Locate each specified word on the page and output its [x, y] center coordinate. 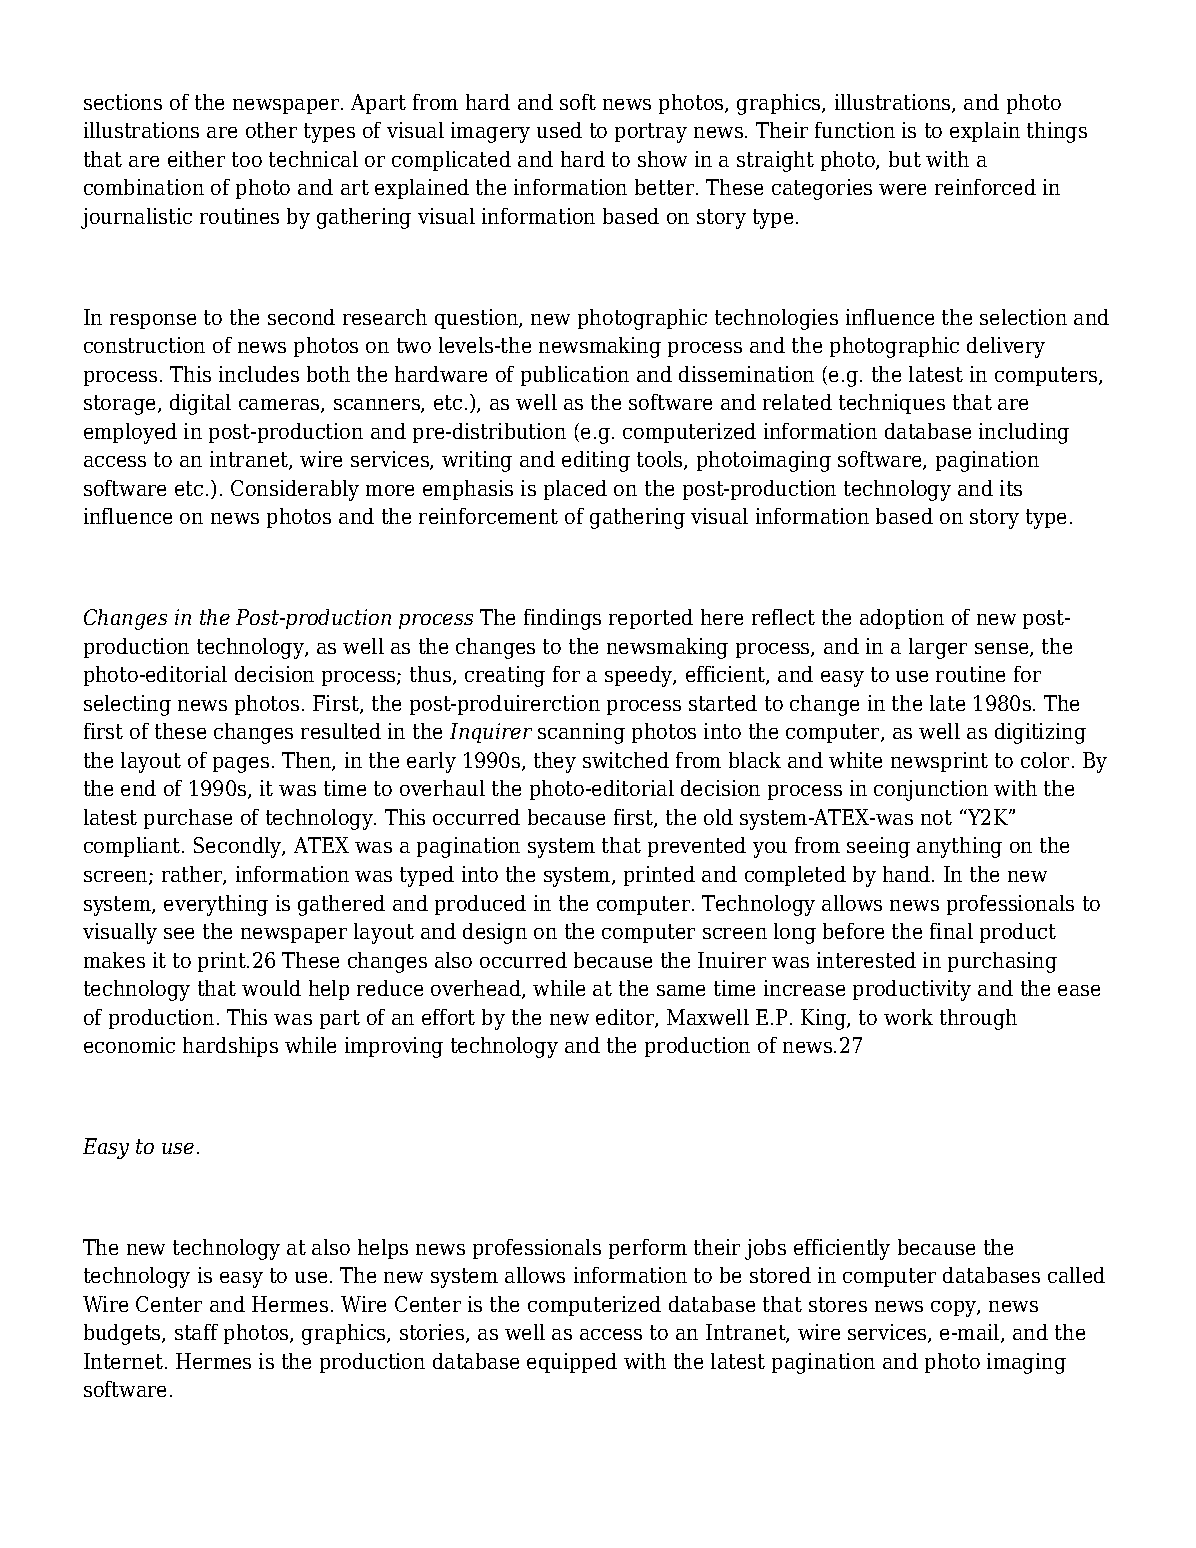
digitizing [1040, 733]
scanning [581, 733]
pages [241, 765]
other [271, 130]
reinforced [985, 187]
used [559, 130]
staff [196, 1332]
